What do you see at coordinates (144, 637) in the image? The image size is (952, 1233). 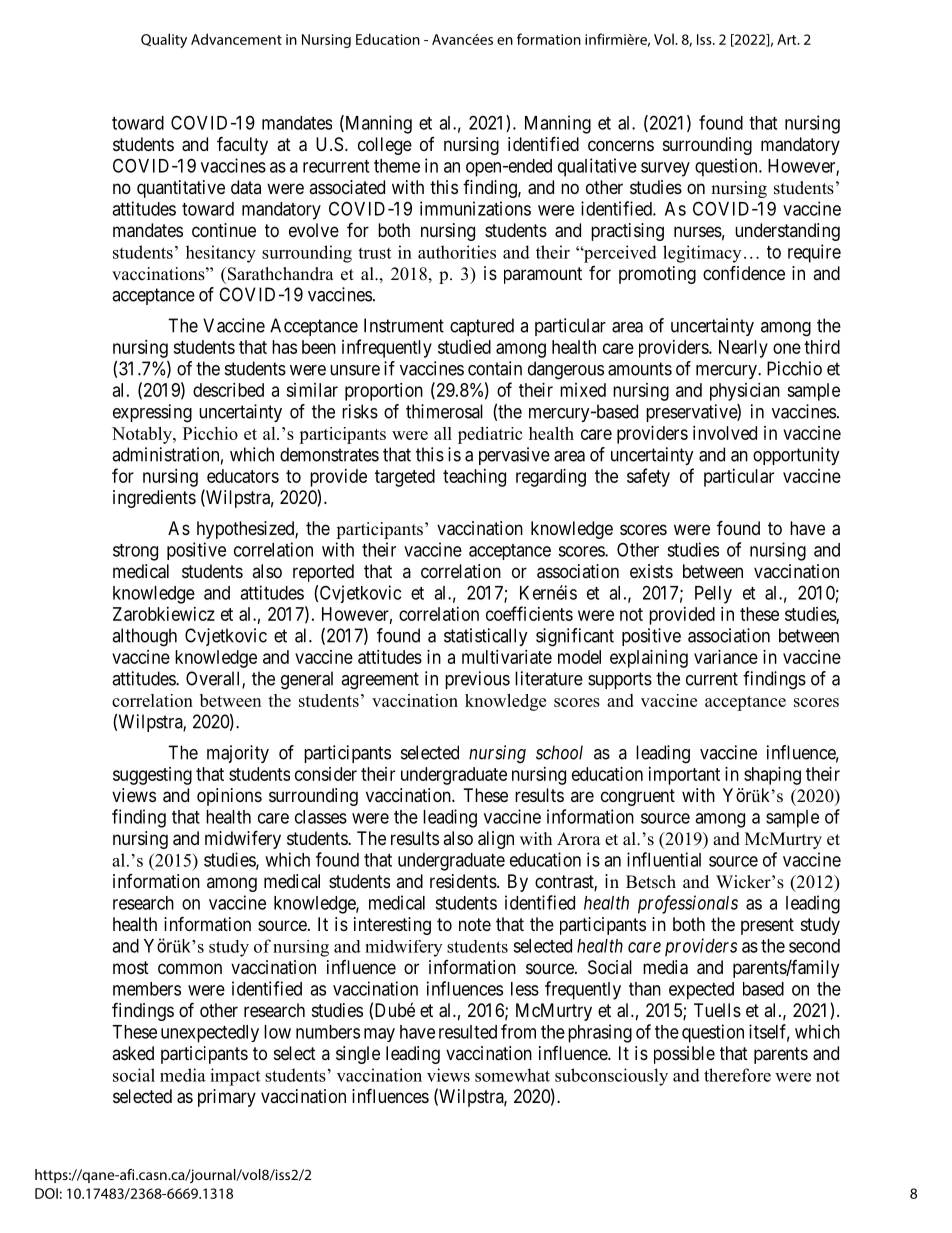 I see `although` at bounding box center [144, 637].
